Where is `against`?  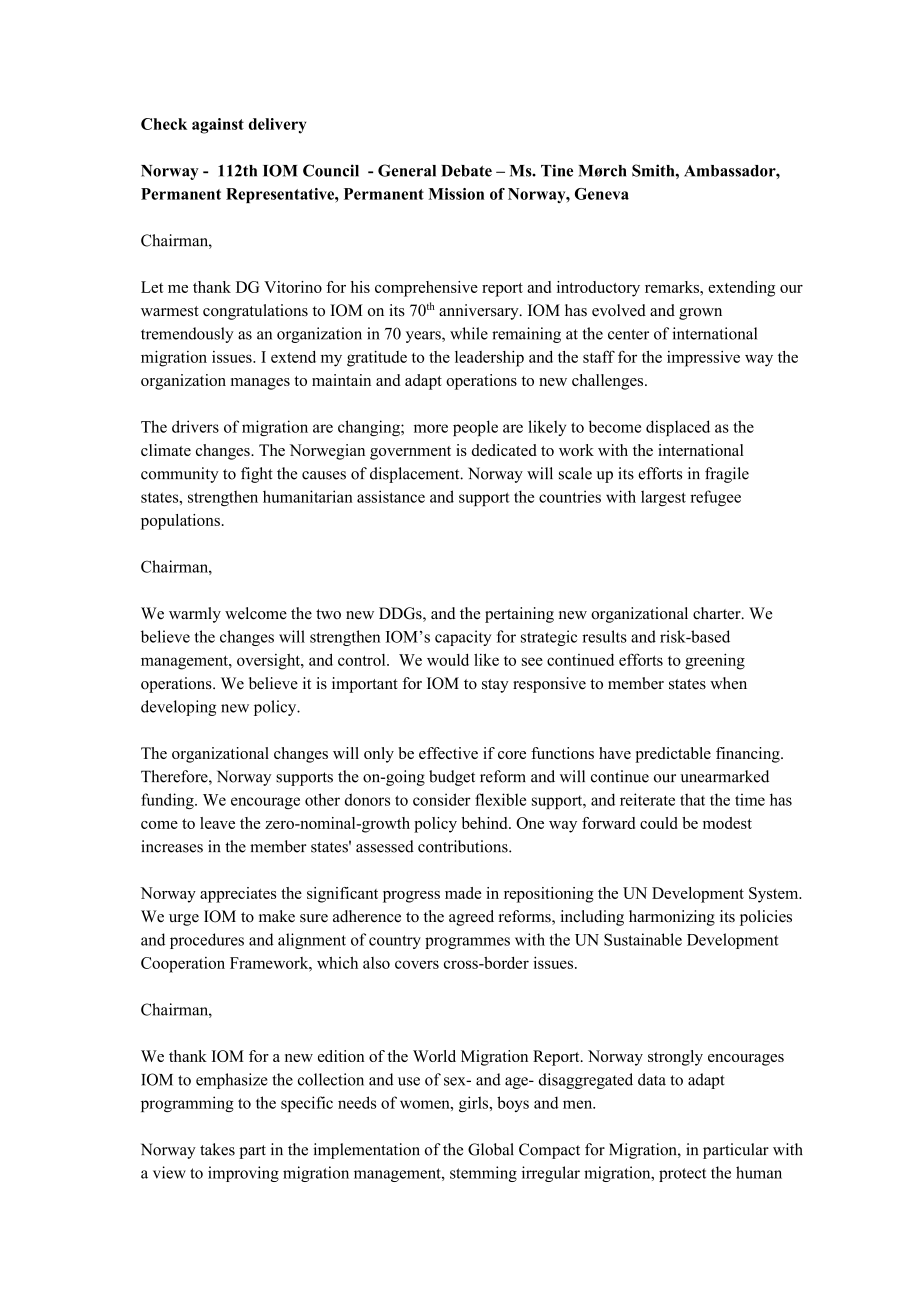 against is located at coordinates (218, 126).
